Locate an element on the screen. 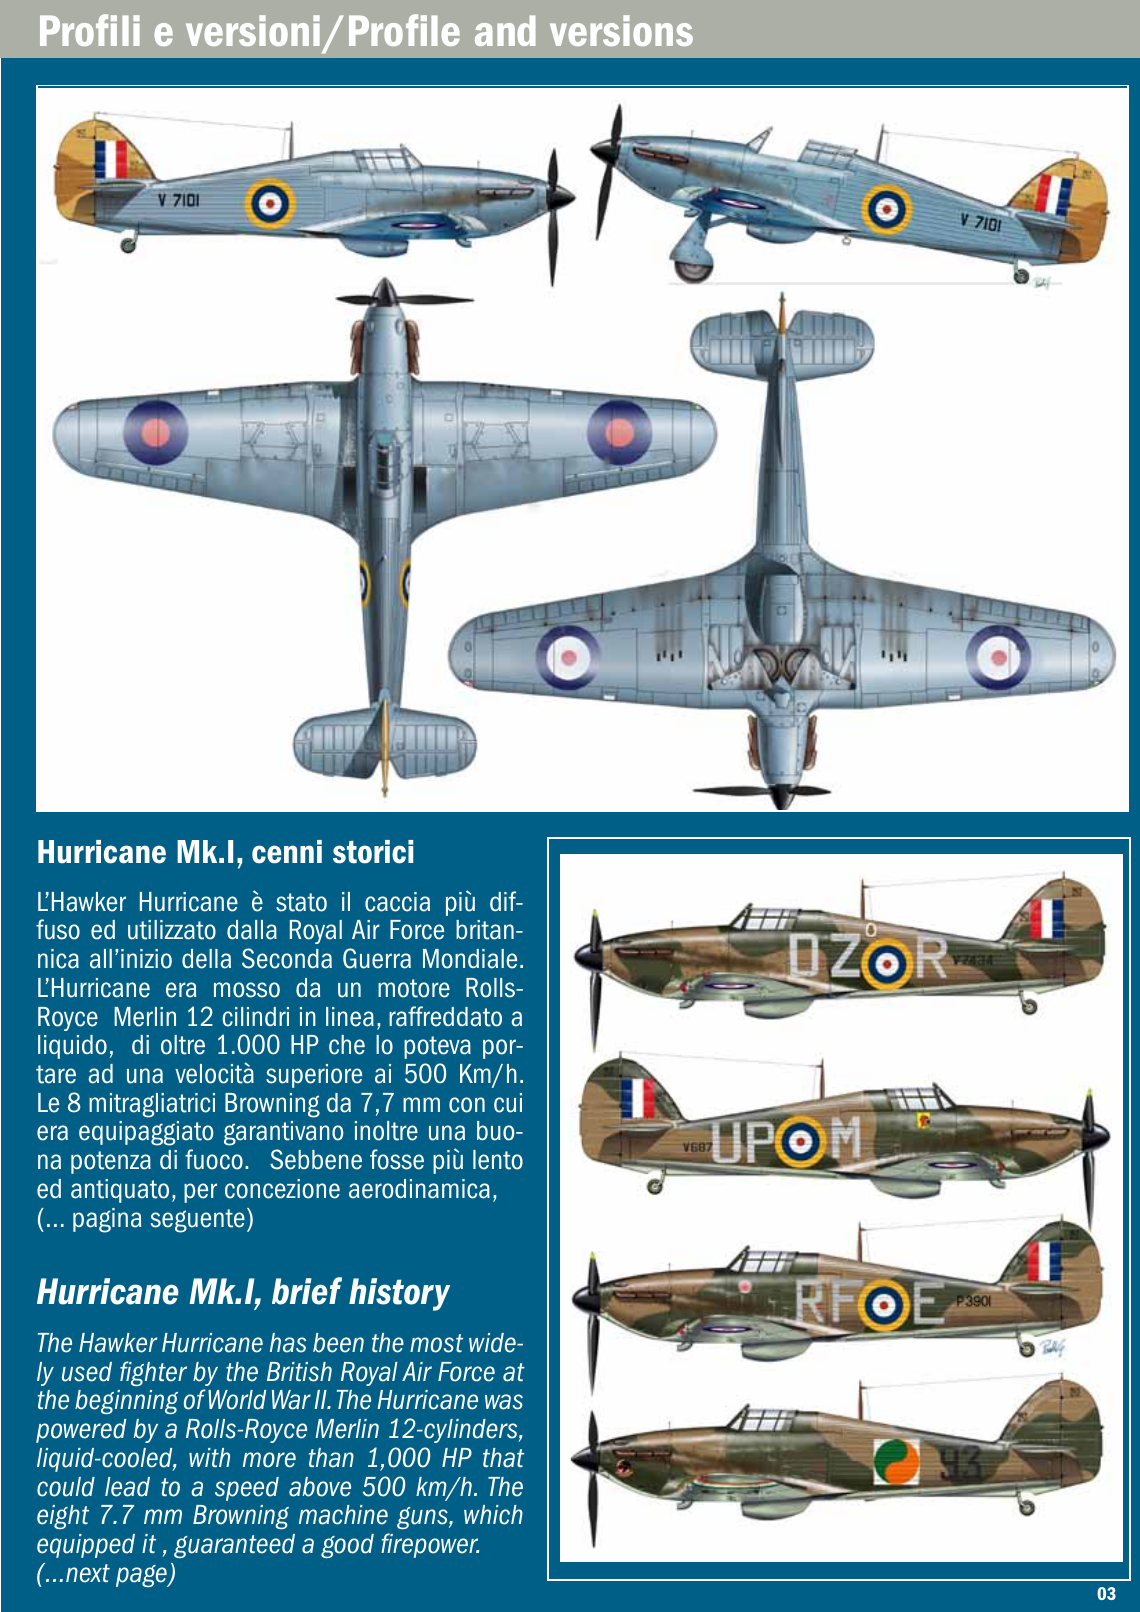 The image size is (1140, 1612). dalla is located at coordinates (252, 930).
